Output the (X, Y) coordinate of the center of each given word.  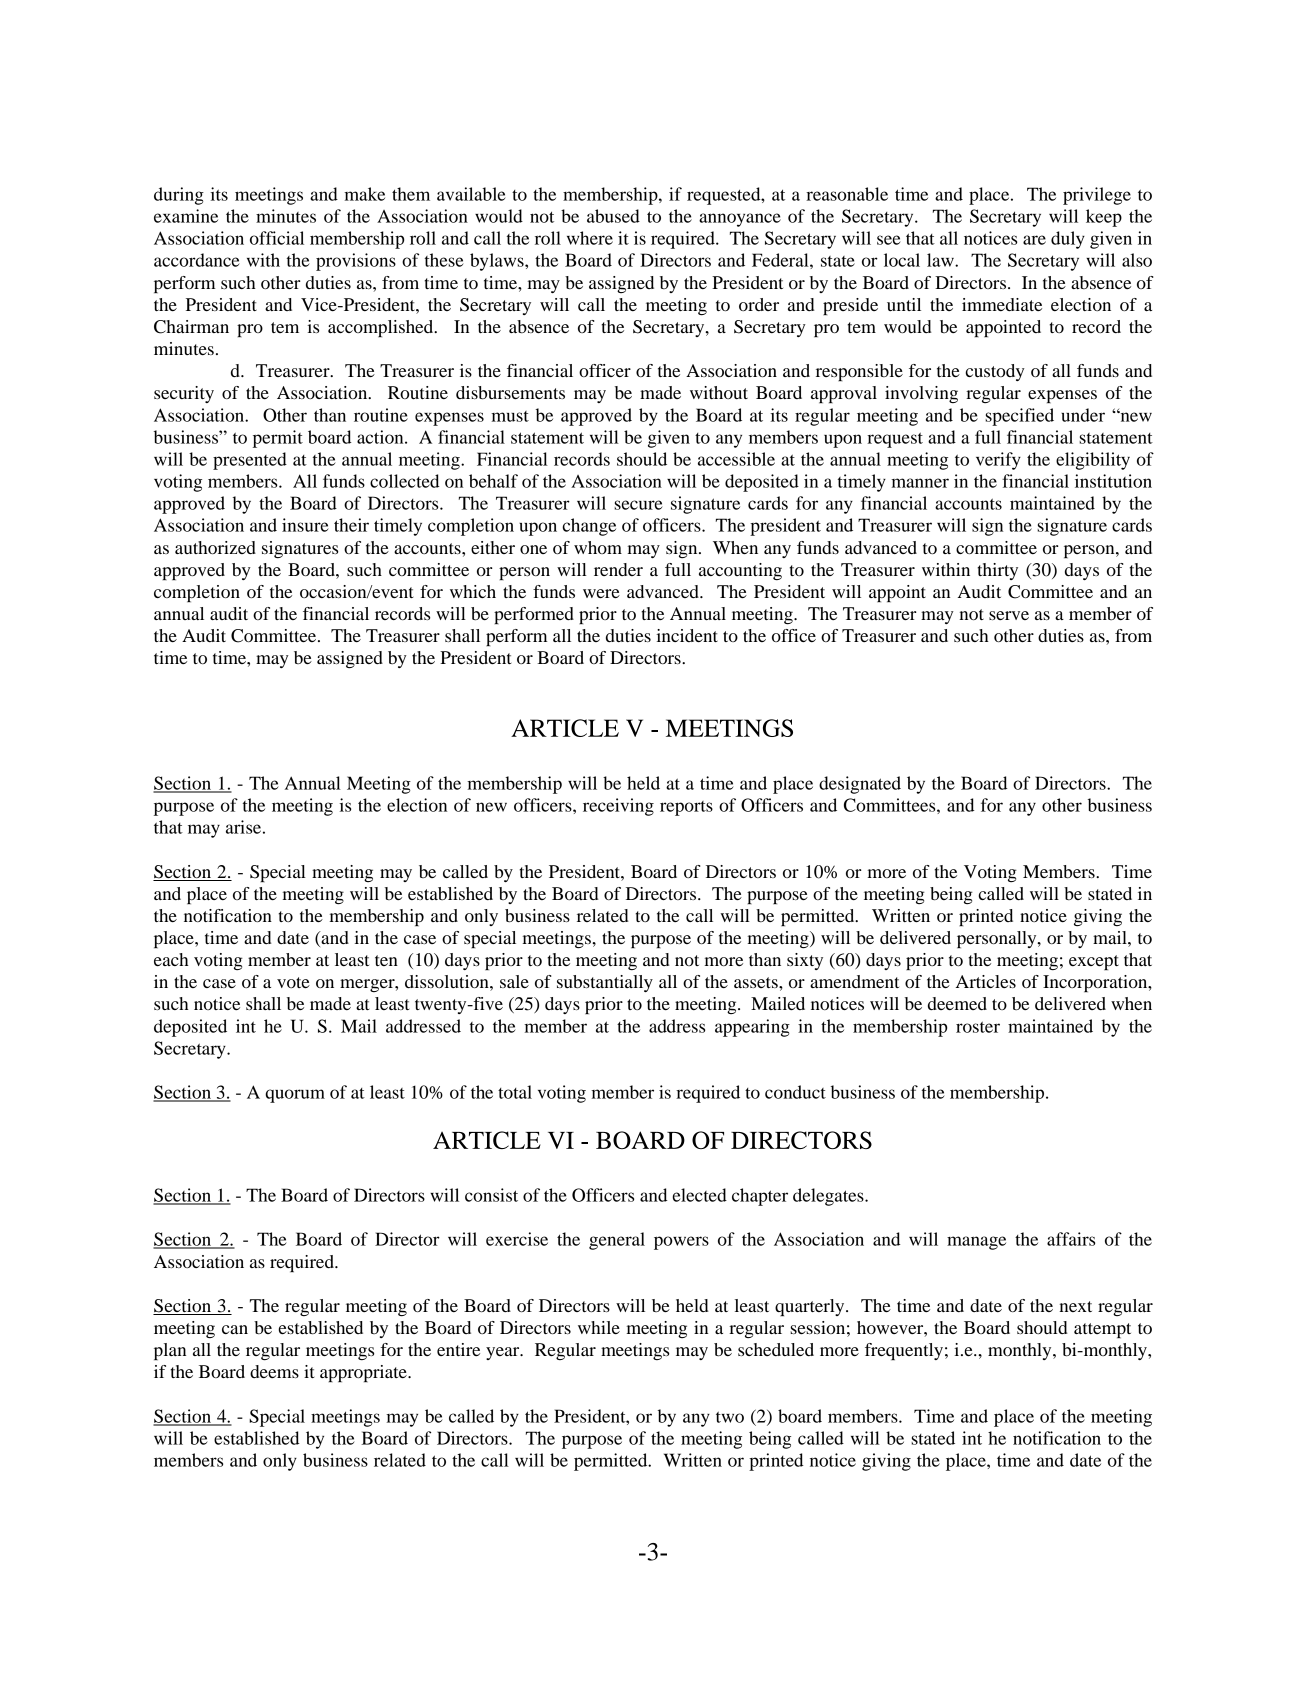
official (277, 238)
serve (1009, 615)
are (1034, 240)
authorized (215, 547)
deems (274, 1371)
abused (613, 216)
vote (293, 982)
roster (978, 1027)
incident (687, 635)
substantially (605, 983)
